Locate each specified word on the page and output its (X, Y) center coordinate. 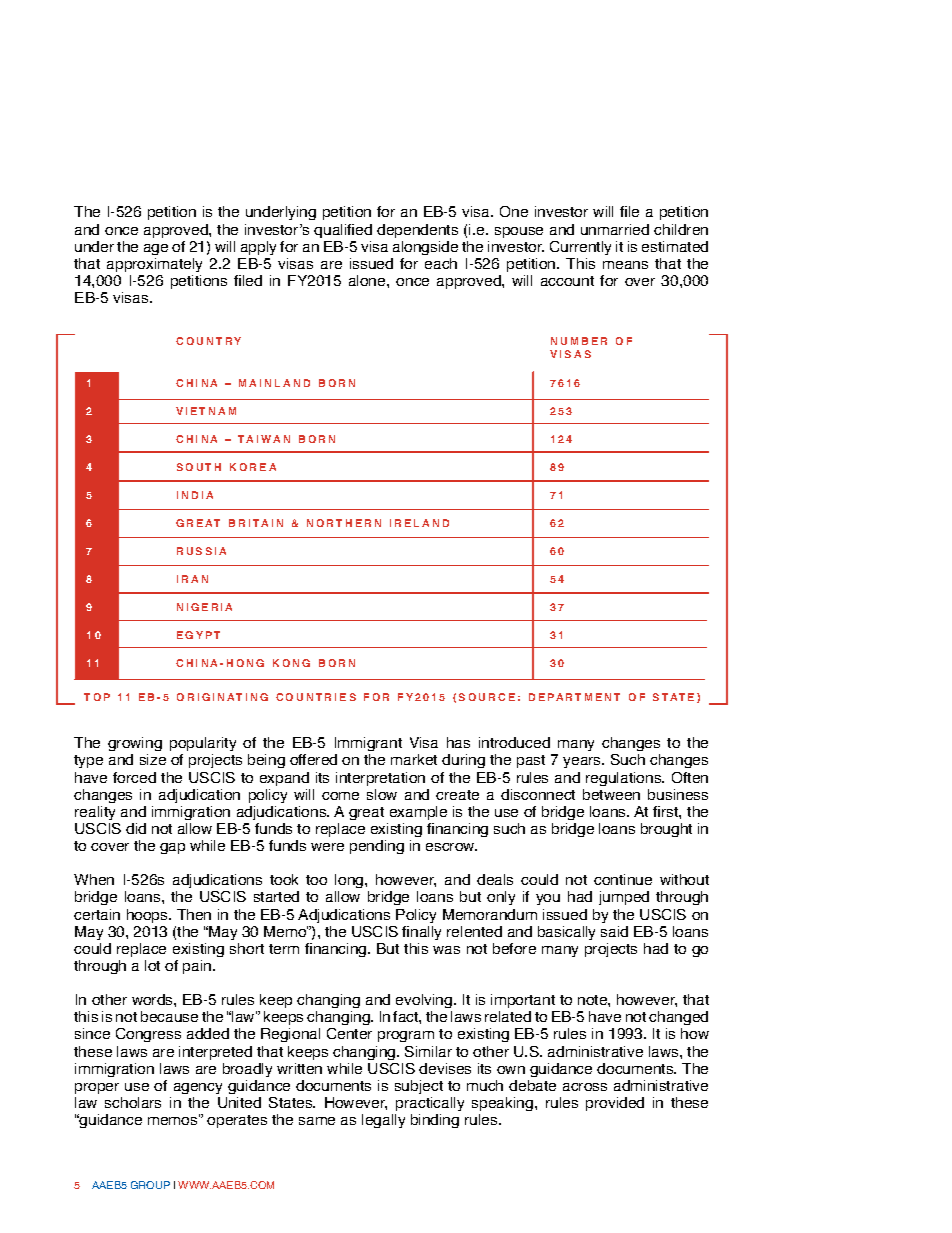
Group (150, 1185)
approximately (154, 265)
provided (615, 1104)
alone (368, 280)
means (625, 265)
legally (383, 1121)
